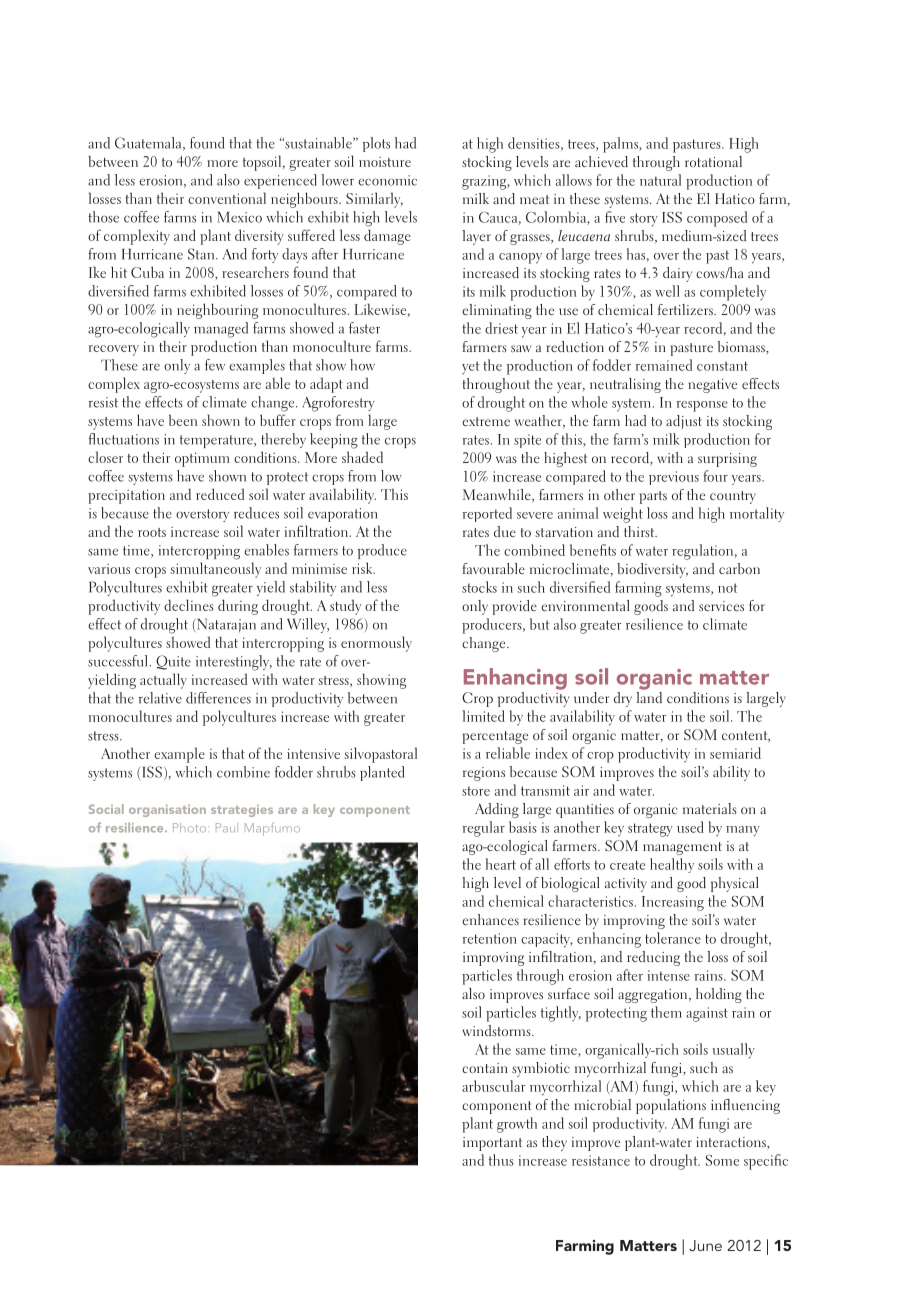 This screenshot has height=1308, width=924. Describe the element at coordinates (649, 696) in the screenshot. I see `land` at that location.
